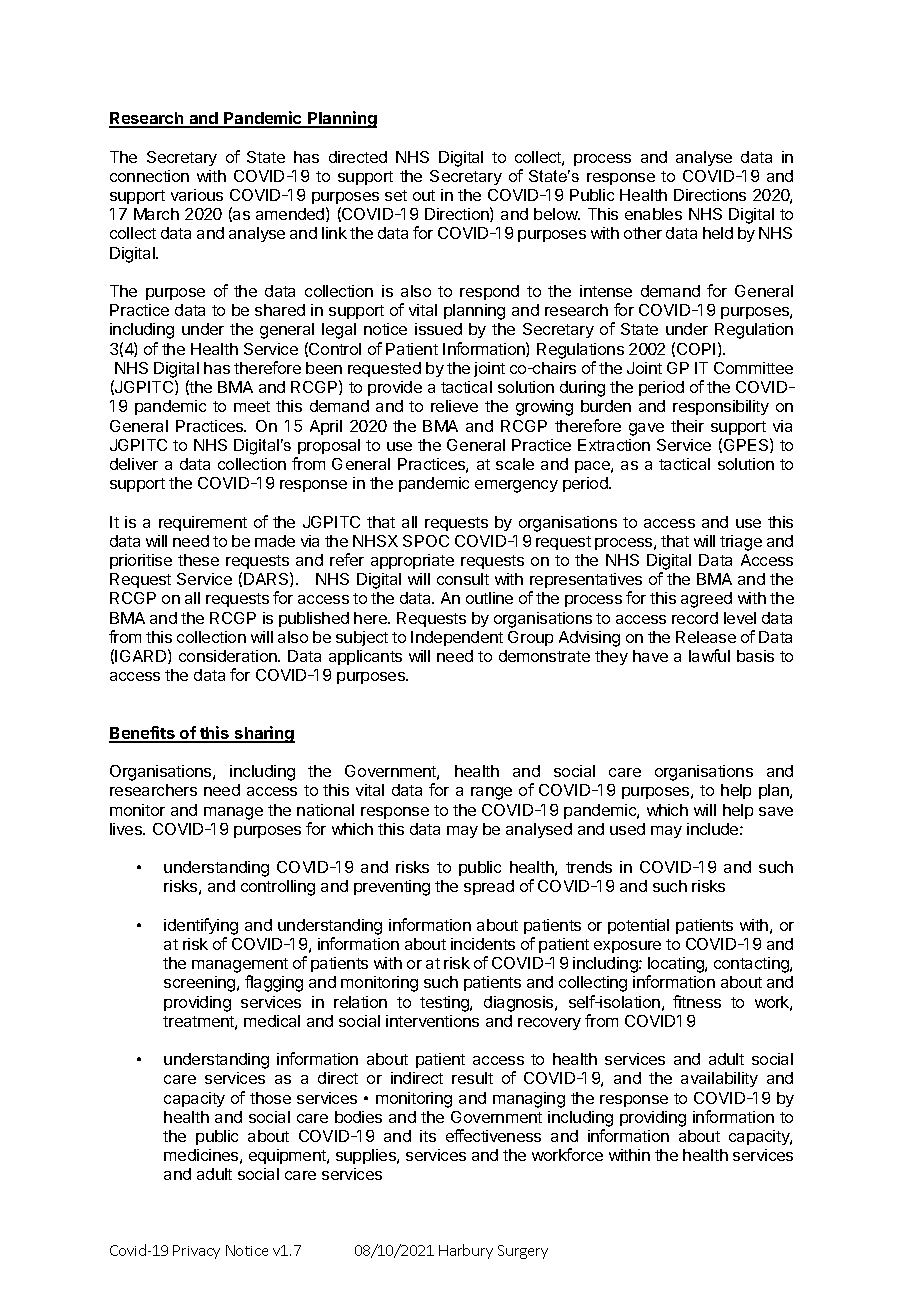 The width and height of the image is (903, 1316). What do you see at coordinates (134, 464) in the image?
I see `deliver` at bounding box center [134, 464].
